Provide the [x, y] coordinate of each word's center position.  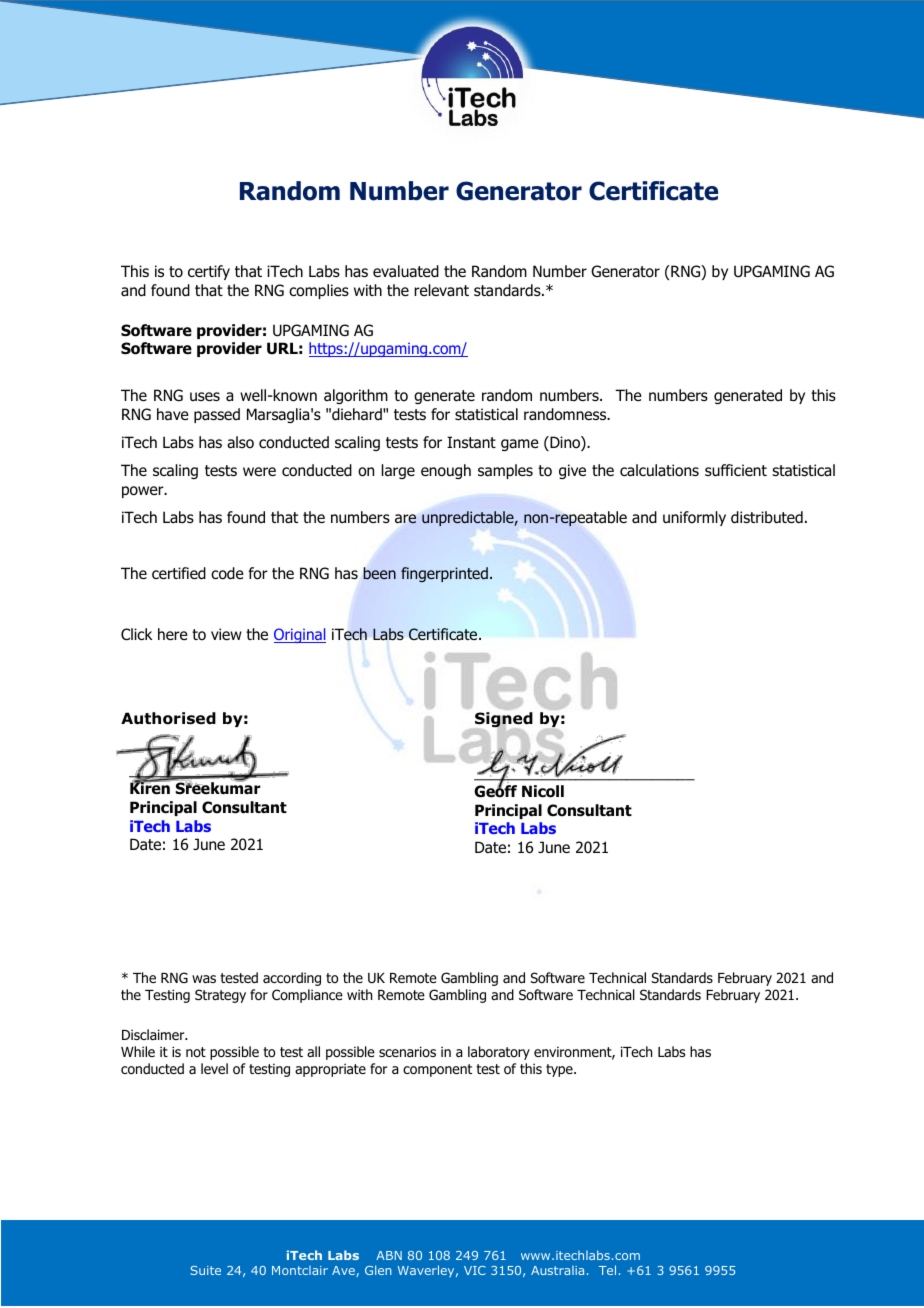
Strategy [220, 996]
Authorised [168, 718]
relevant [441, 290]
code [227, 573]
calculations [659, 470]
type [560, 1070]
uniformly [694, 518]
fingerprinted [444, 574]
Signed [504, 720]
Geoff [495, 790]
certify [209, 272]
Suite [205, 1270]
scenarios [407, 1051]
